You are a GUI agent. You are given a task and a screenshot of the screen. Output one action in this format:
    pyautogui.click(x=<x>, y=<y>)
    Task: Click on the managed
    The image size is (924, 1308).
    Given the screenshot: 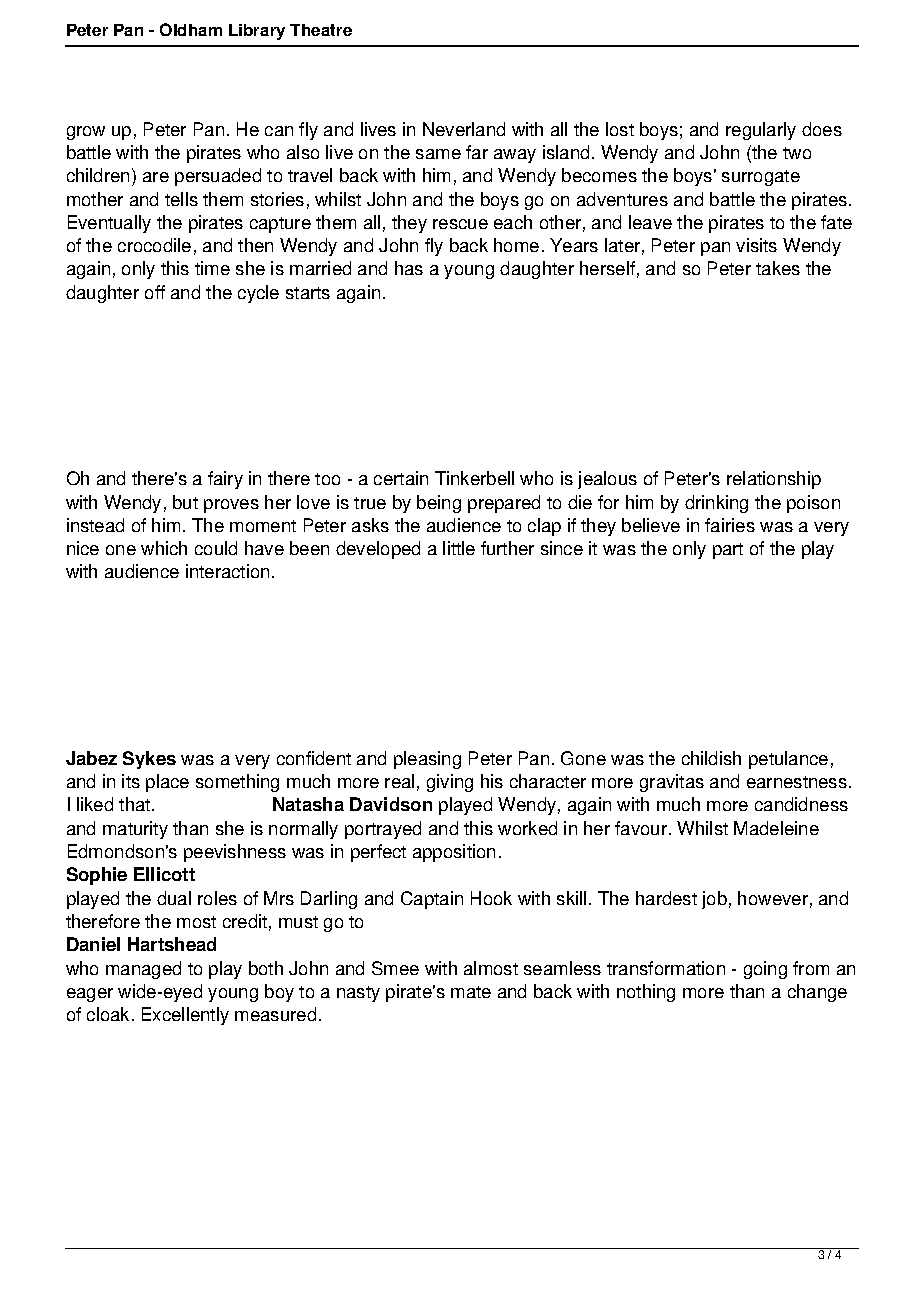 What is the action you would take?
    pyautogui.click(x=143, y=970)
